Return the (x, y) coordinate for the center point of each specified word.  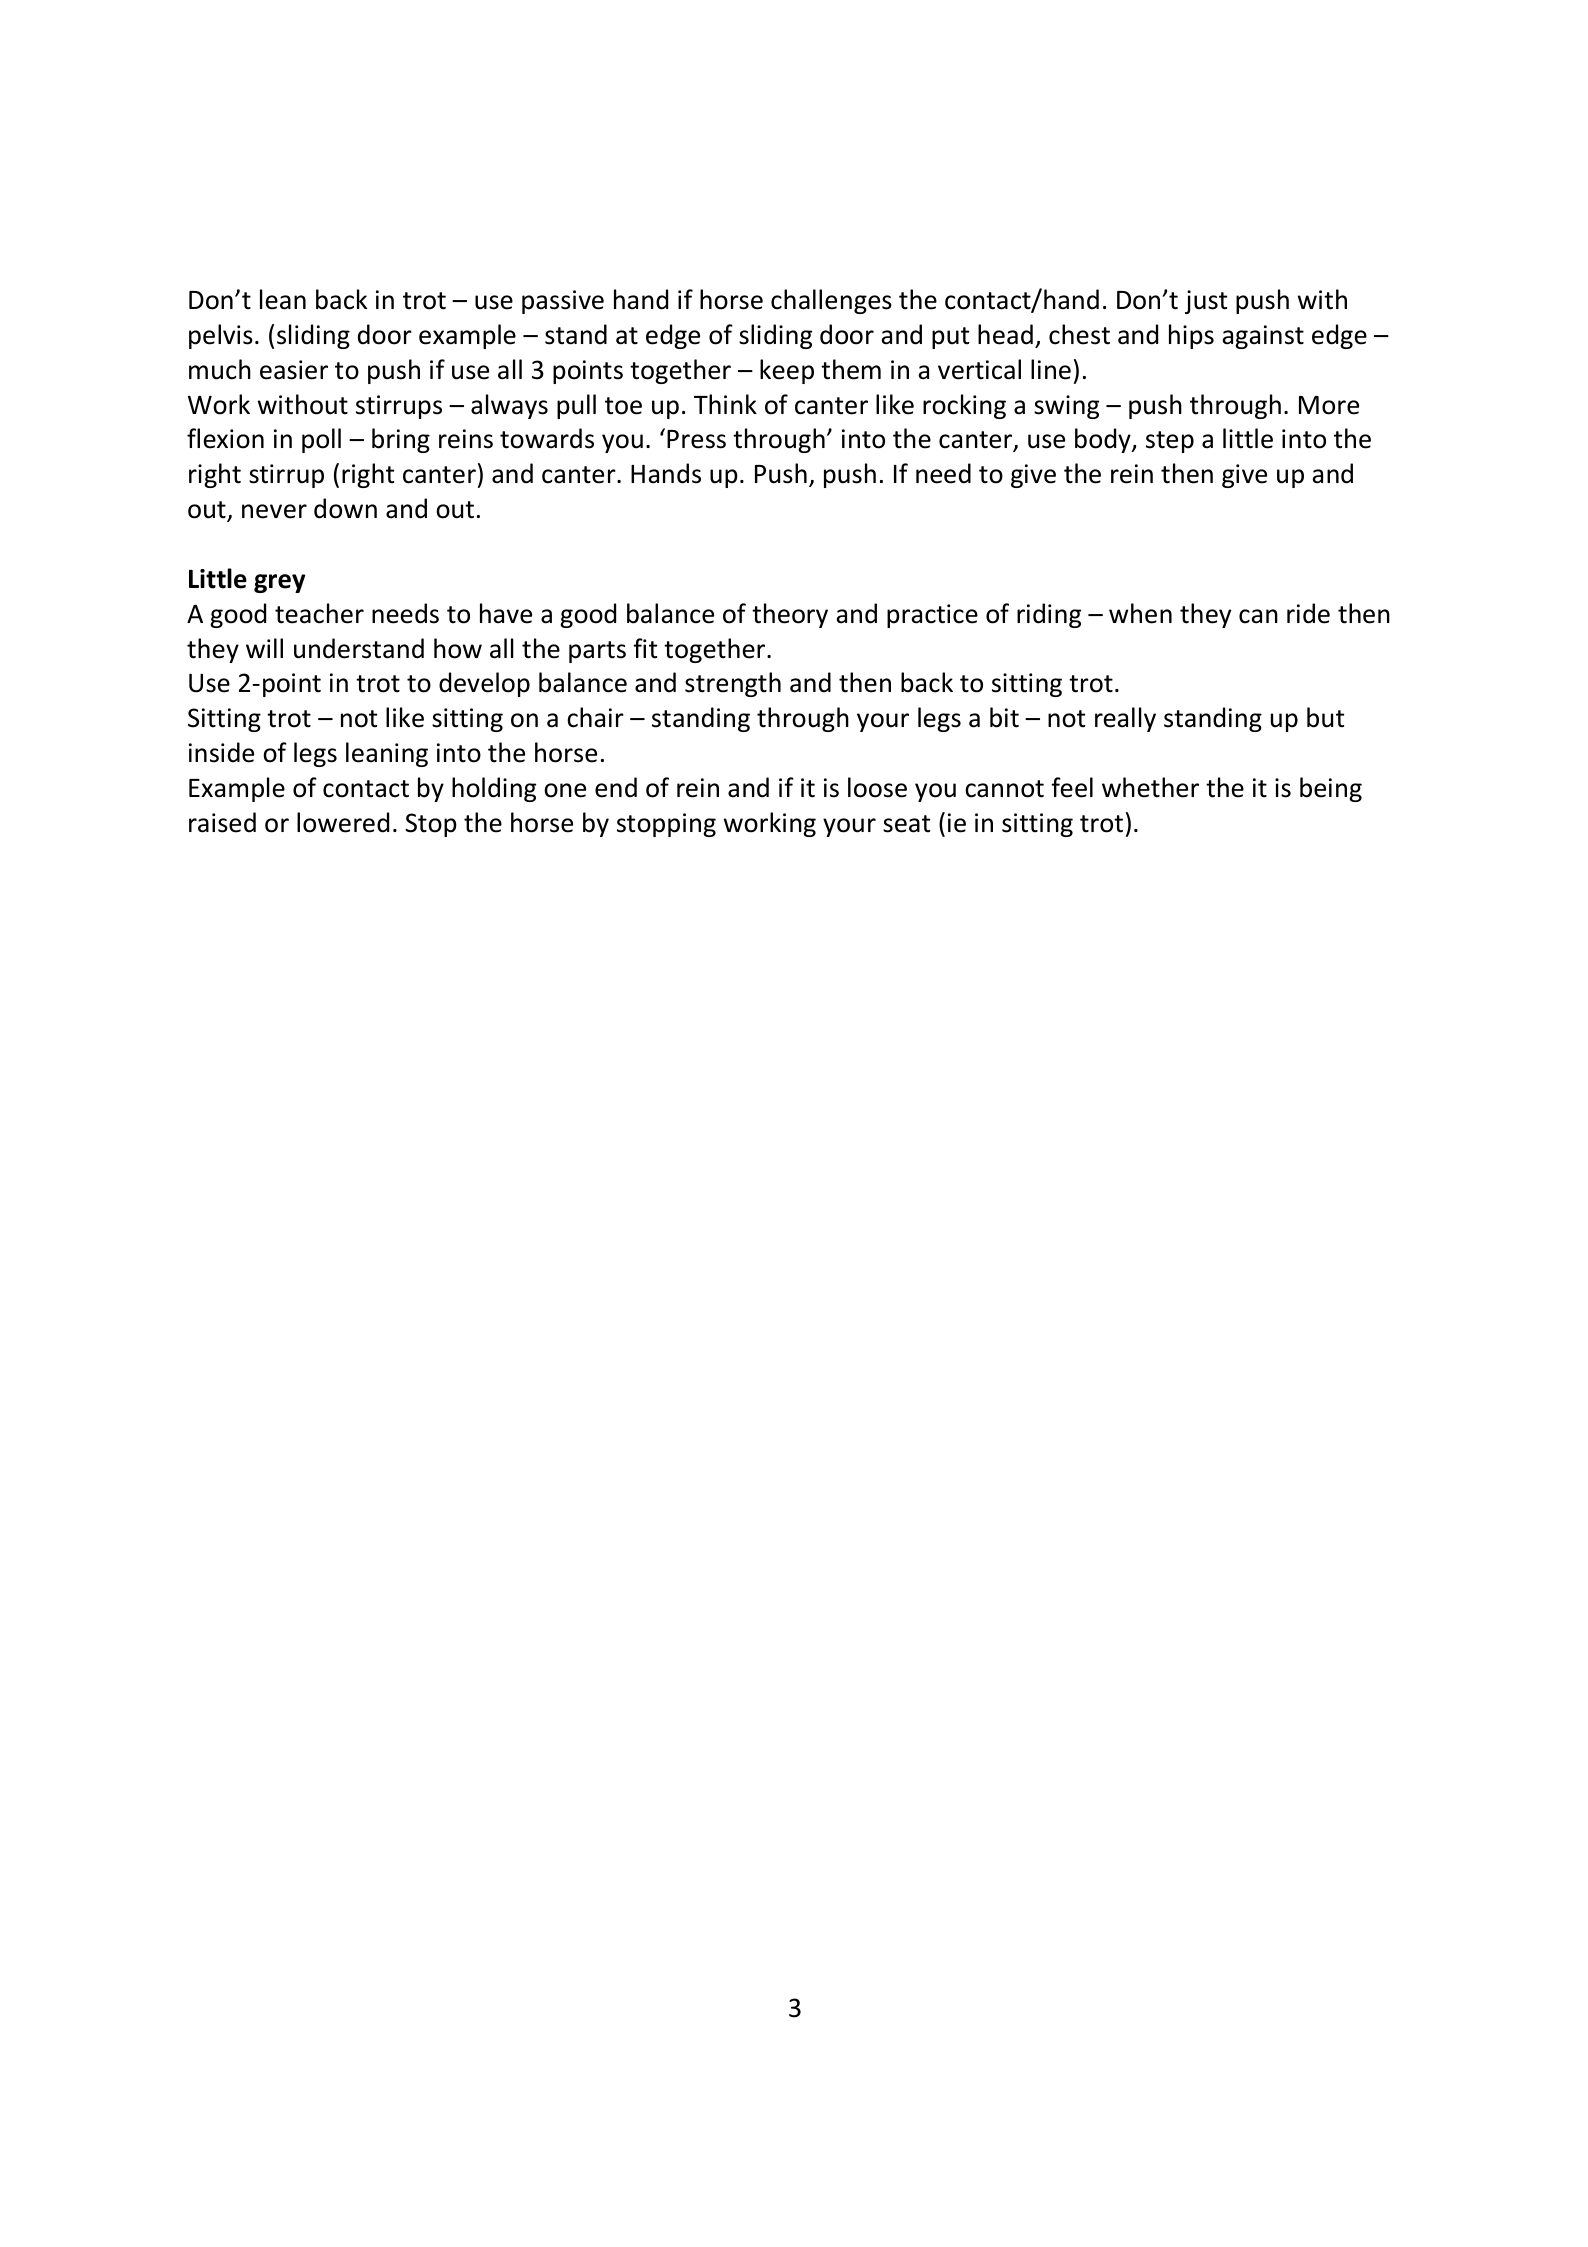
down (345, 508)
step (1170, 442)
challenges (831, 301)
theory (790, 615)
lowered (343, 822)
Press (696, 439)
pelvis (221, 336)
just (1206, 302)
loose (877, 787)
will (264, 648)
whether (1150, 787)
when (1140, 613)
